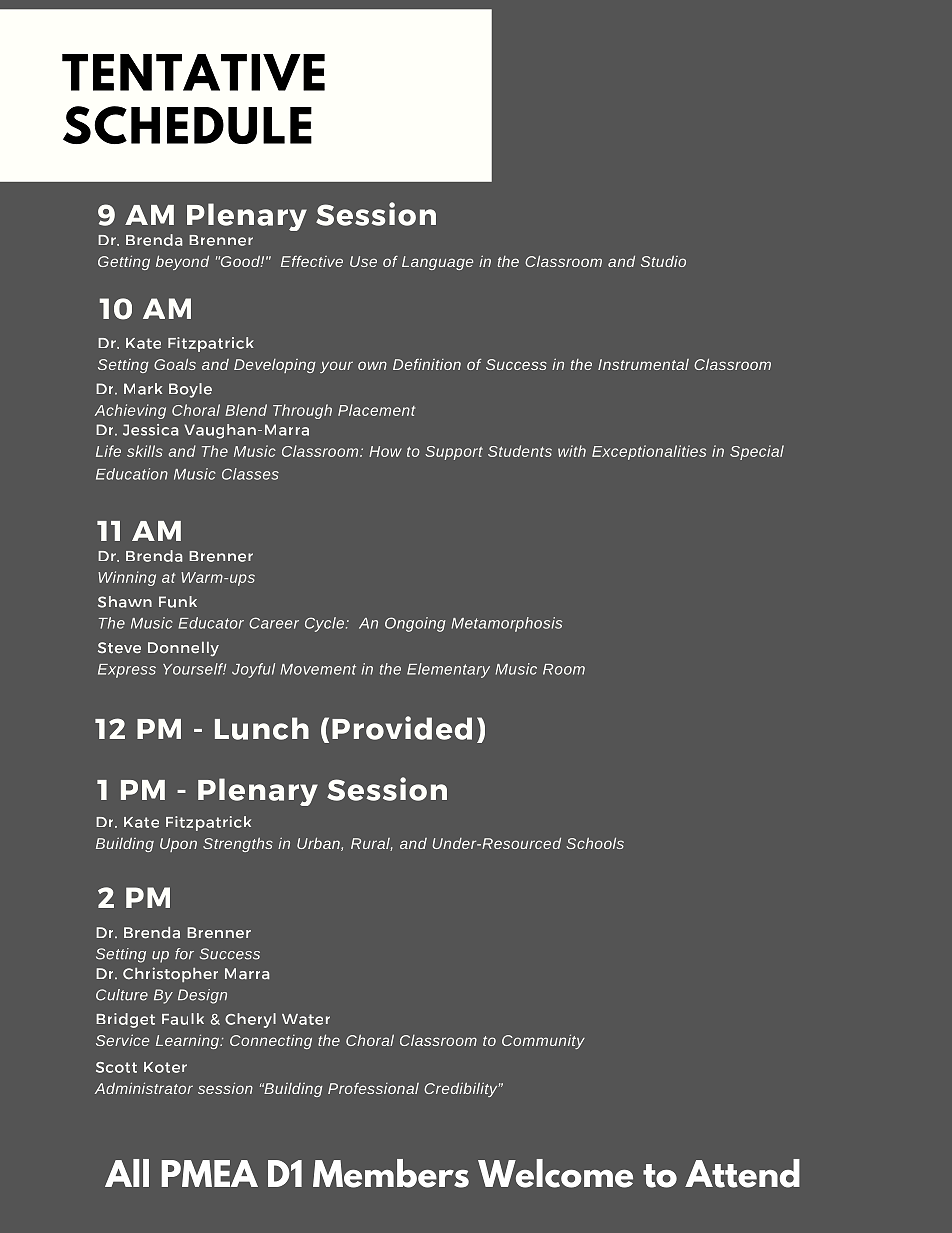 Image resolution: width=952 pixels, height=1233 pixels. I want to click on Metamorphosis, so click(506, 624).
